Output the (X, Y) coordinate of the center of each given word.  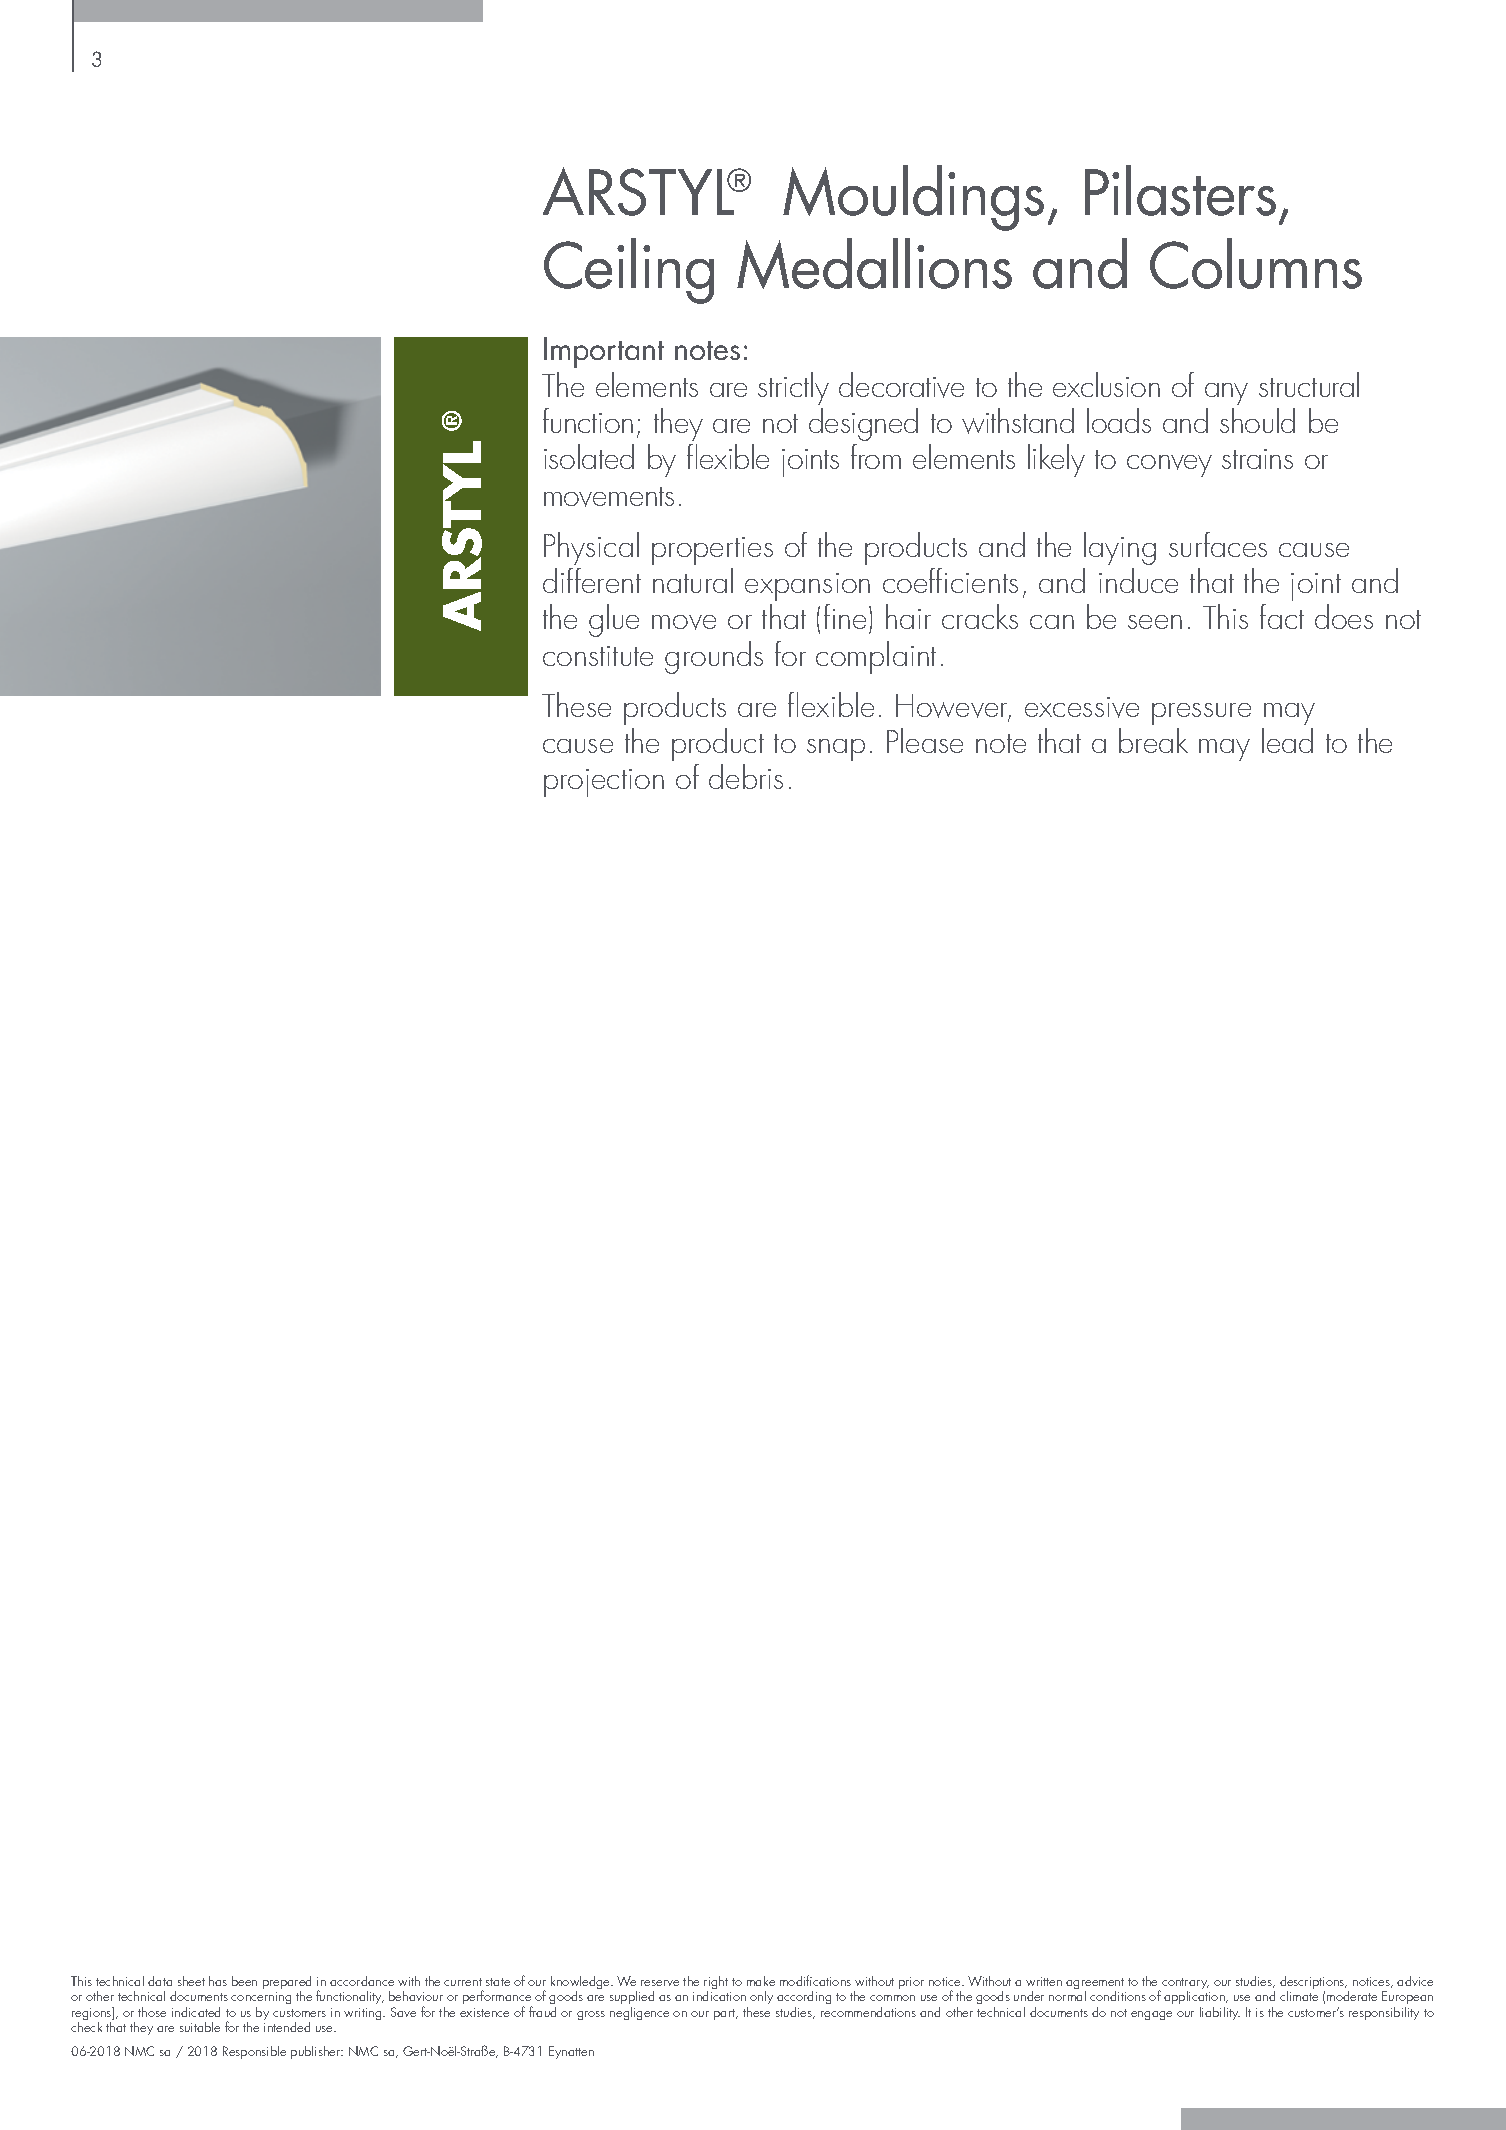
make (761, 1981)
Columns (1256, 263)
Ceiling (629, 271)
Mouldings (913, 198)
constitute (598, 656)
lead (1287, 740)
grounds (714, 657)
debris (746, 776)
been (244, 1981)
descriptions (1313, 1984)
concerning (261, 2000)
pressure (1201, 714)
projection (604, 783)
